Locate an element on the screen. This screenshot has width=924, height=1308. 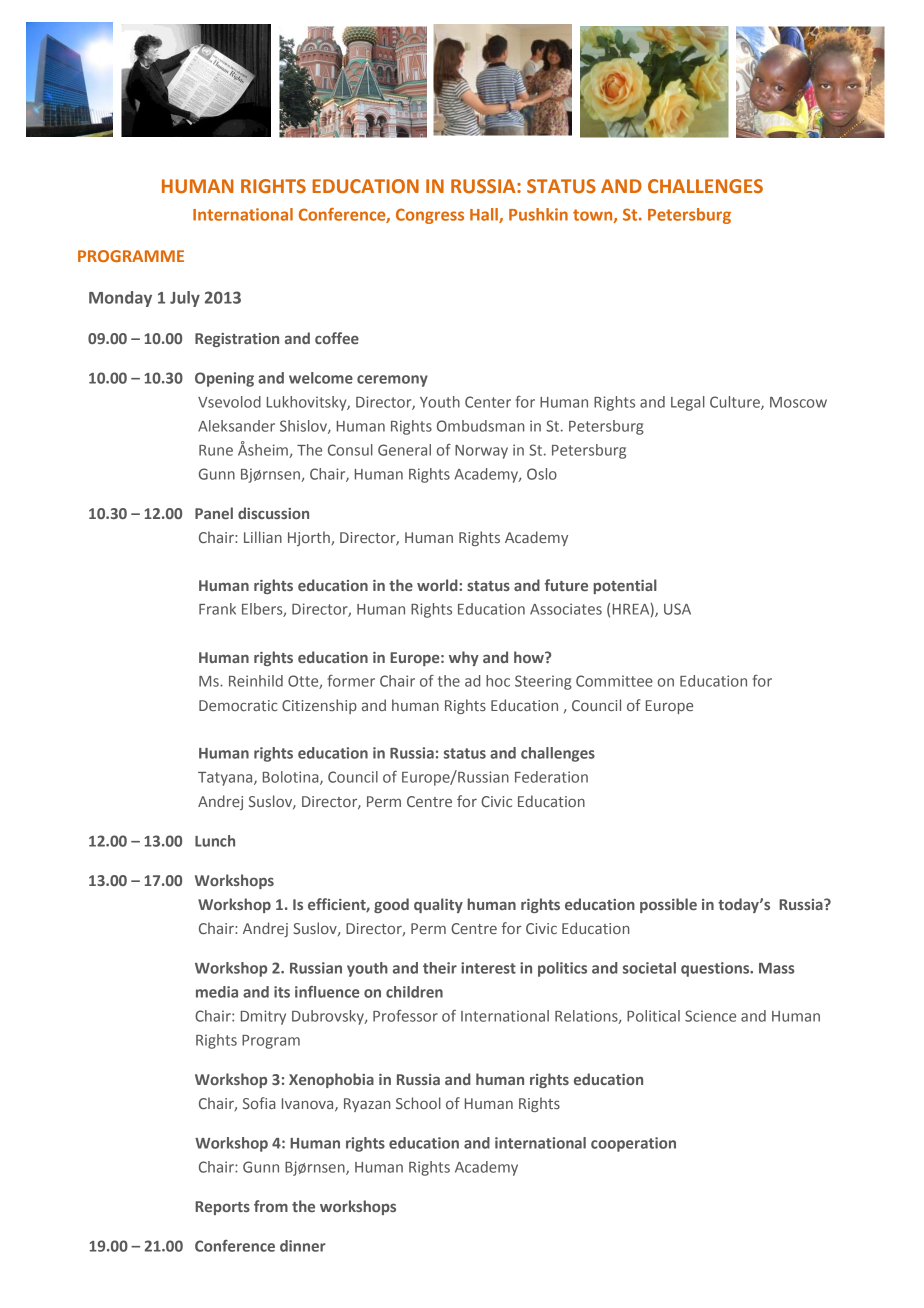
hoc is located at coordinates (498, 681).
